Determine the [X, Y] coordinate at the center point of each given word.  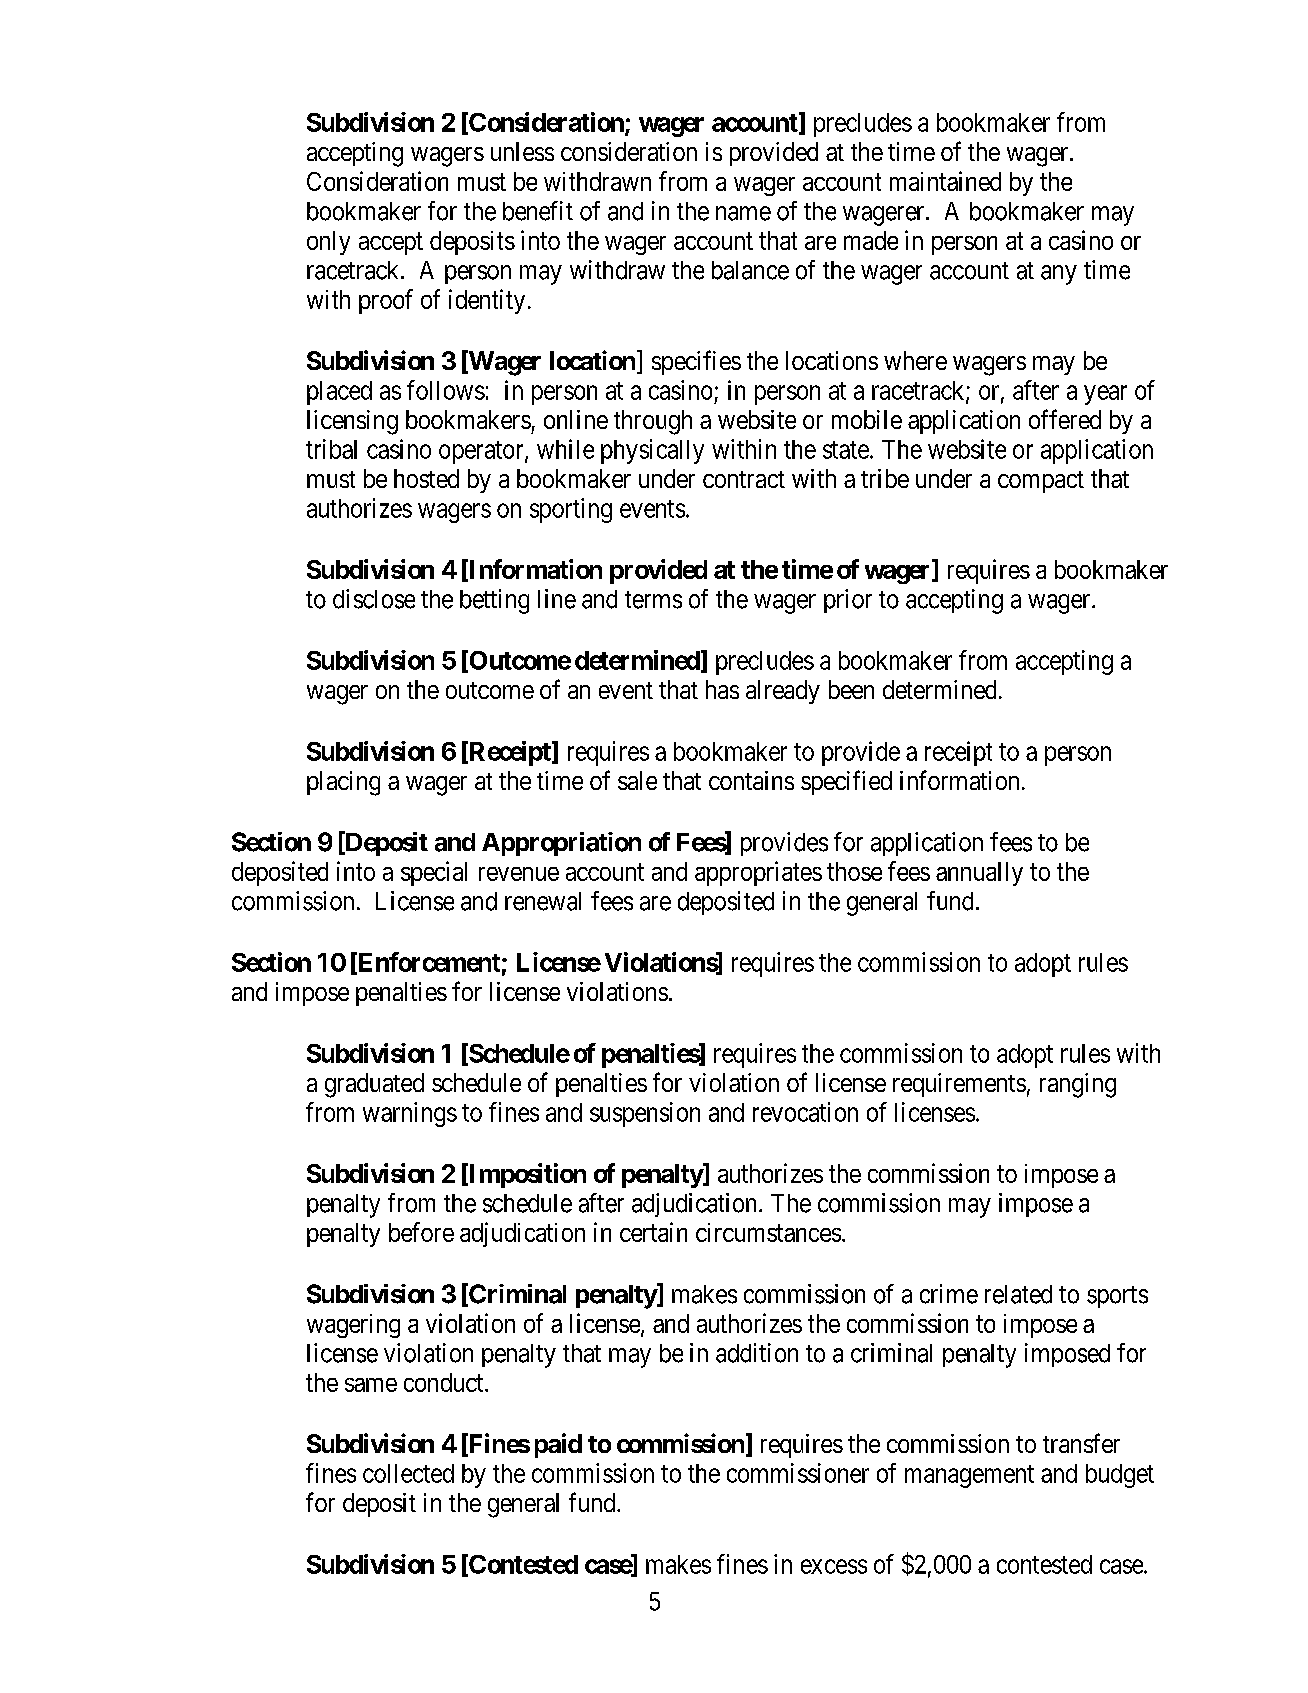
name [743, 213]
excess [834, 1566]
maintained [945, 181]
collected [408, 1473]
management [969, 1476]
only [328, 243]
